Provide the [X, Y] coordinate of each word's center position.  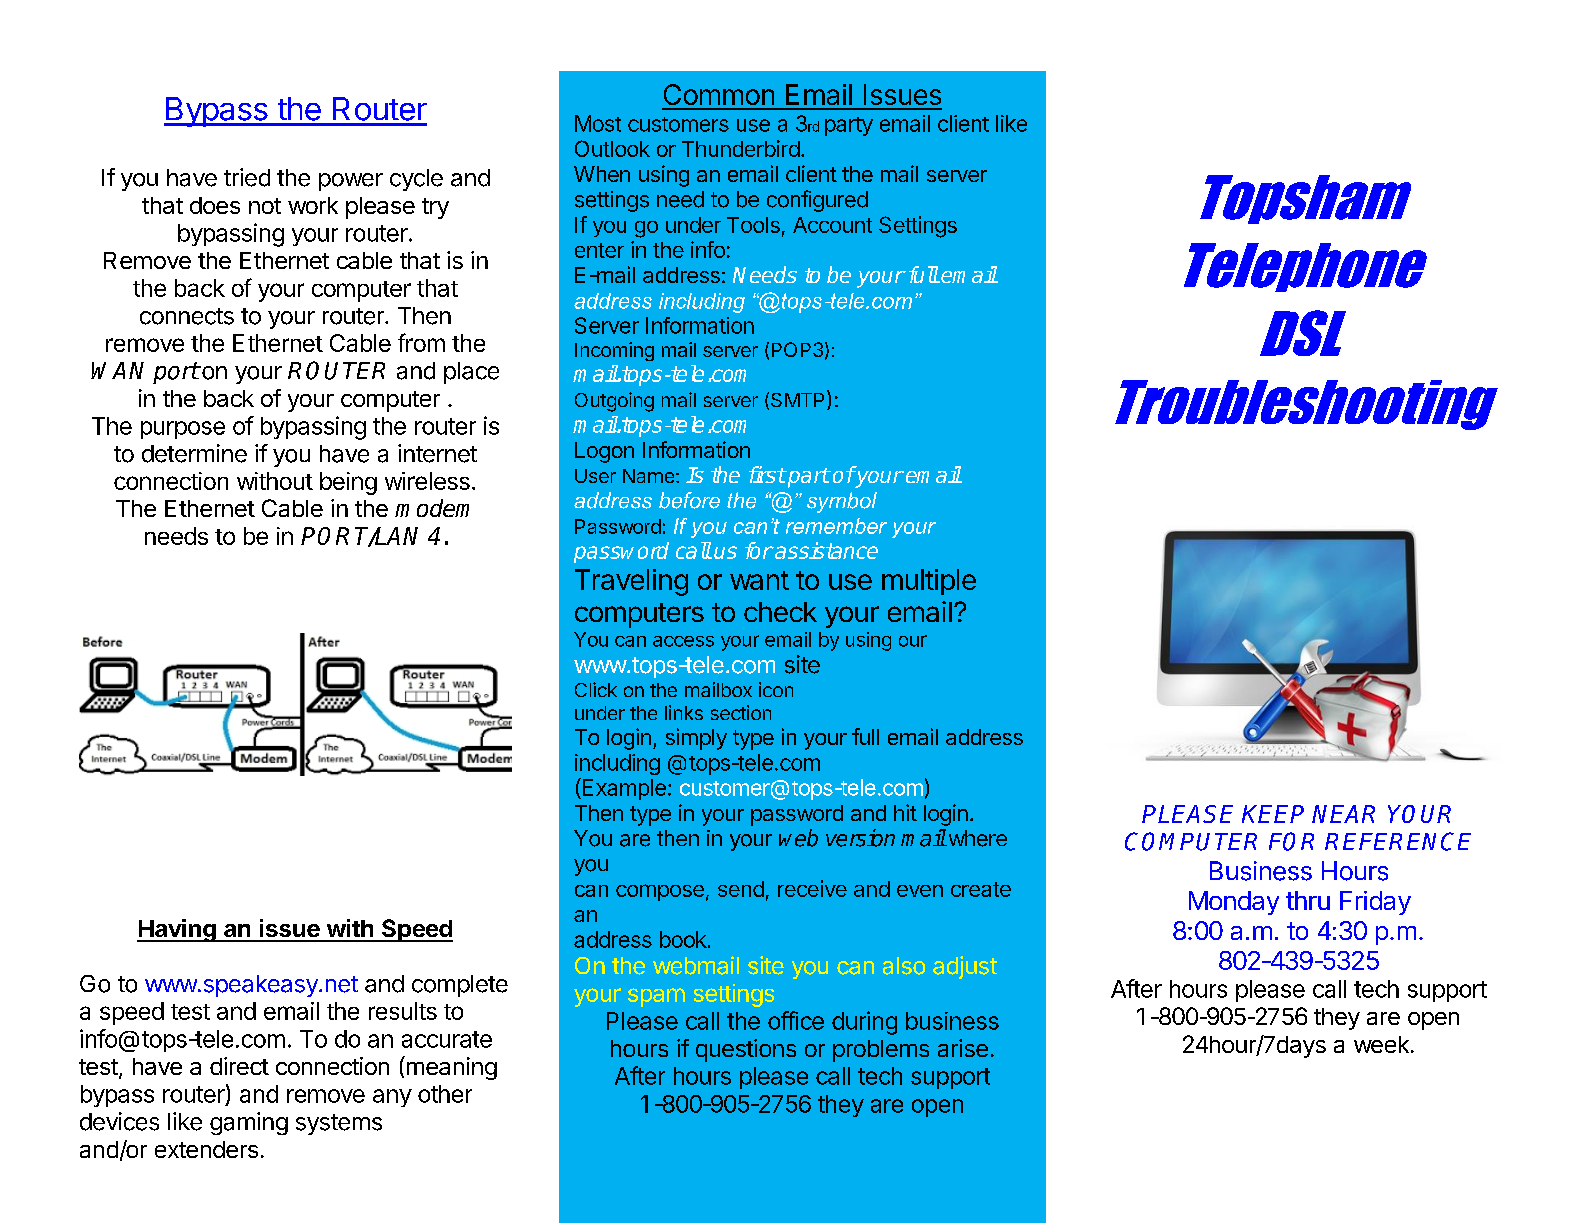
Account [832, 225]
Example [623, 789]
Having [177, 930]
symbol [842, 502]
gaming [249, 1123]
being [348, 483]
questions [746, 1050]
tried [247, 177]
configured [817, 201]
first [767, 474]
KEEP [1273, 814]
